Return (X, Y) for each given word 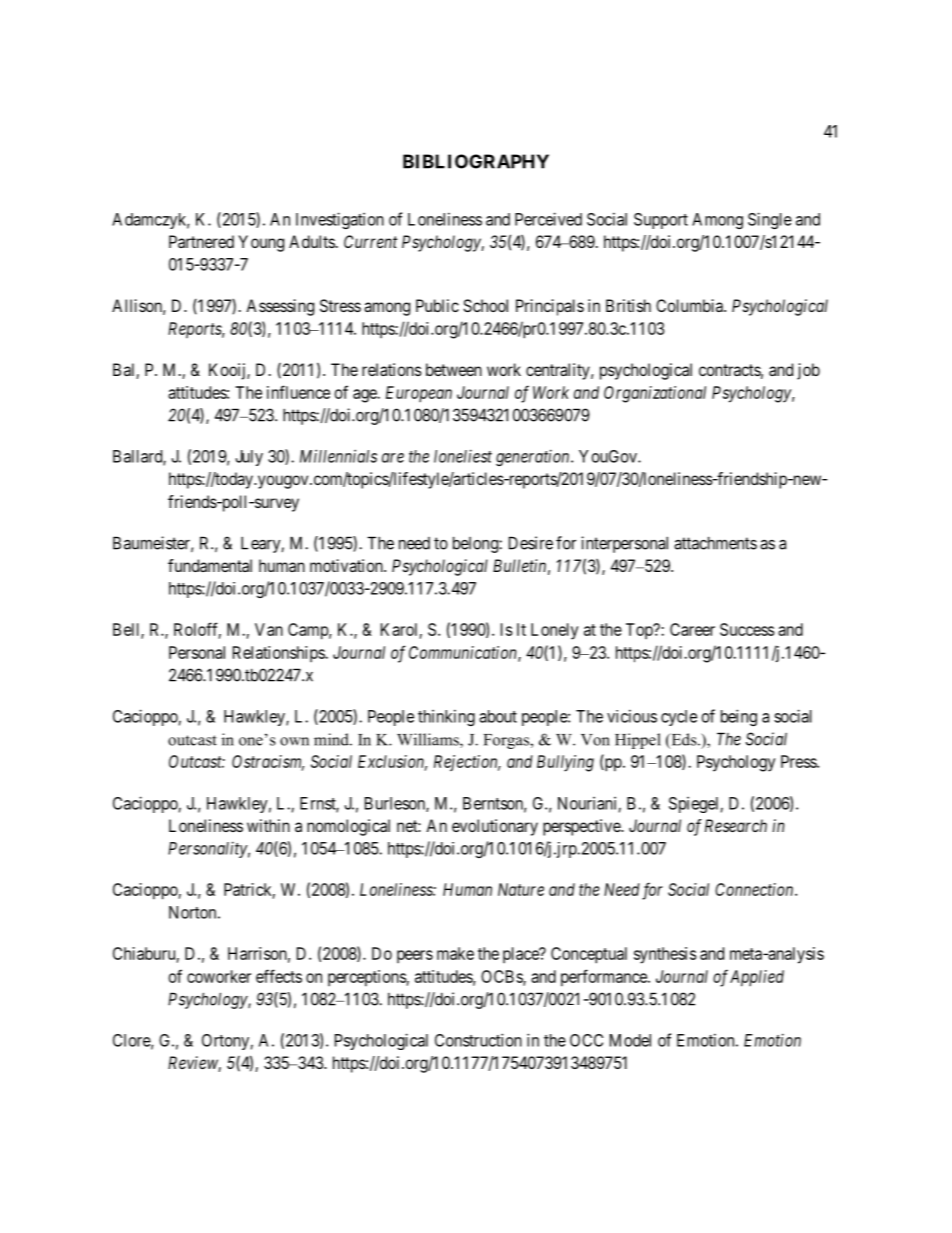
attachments (715, 543)
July (249, 458)
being (739, 717)
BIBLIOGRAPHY (476, 161)
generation (534, 457)
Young (261, 243)
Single (770, 220)
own (294, 741)
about (498, 716)
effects (279, 976)
